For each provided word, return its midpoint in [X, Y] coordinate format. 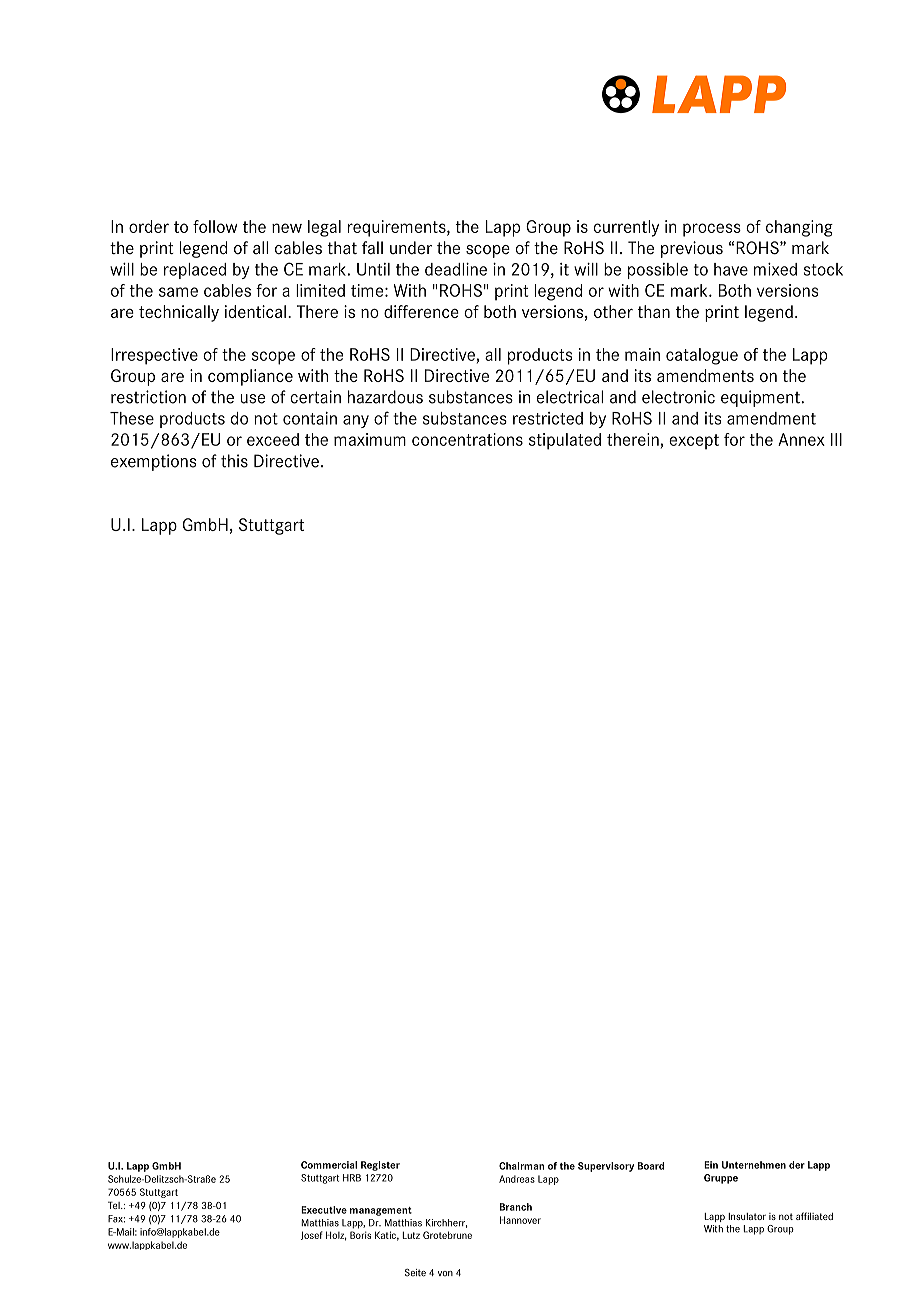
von [445, 1273]
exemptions [154, 462]
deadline [456, 269]
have [731, 269]
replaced [195, 271]
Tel [115, 1205]
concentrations [467, 439]
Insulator [747, 1216]
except [694, 442]
